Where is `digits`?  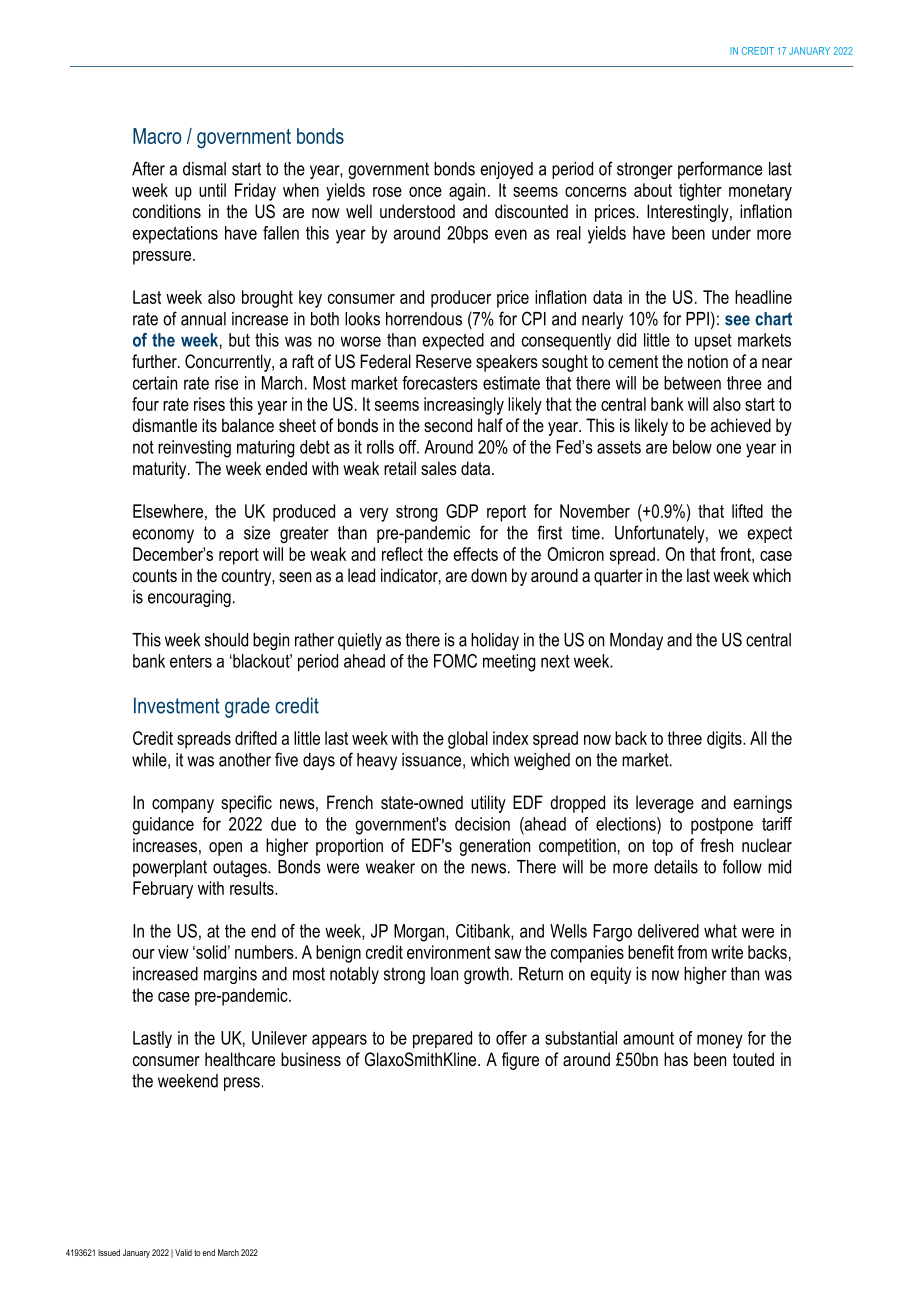 digits is located at coordinates (725, 740).
